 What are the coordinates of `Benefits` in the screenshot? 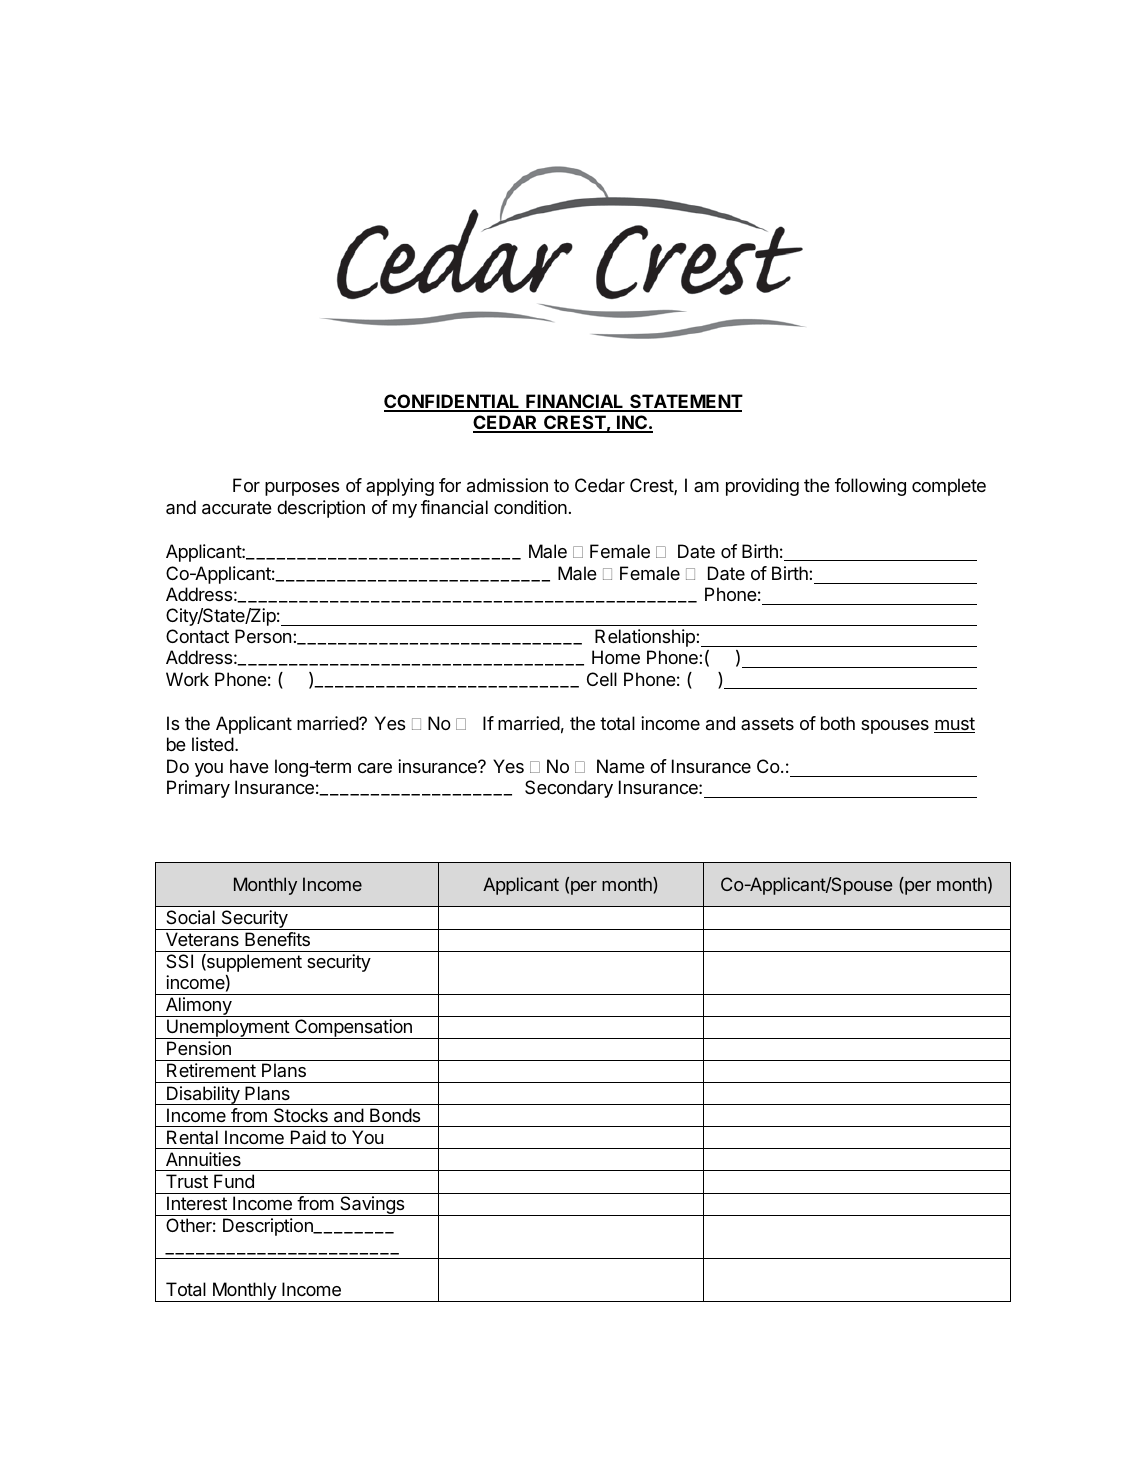 It's located at (277, 939).
